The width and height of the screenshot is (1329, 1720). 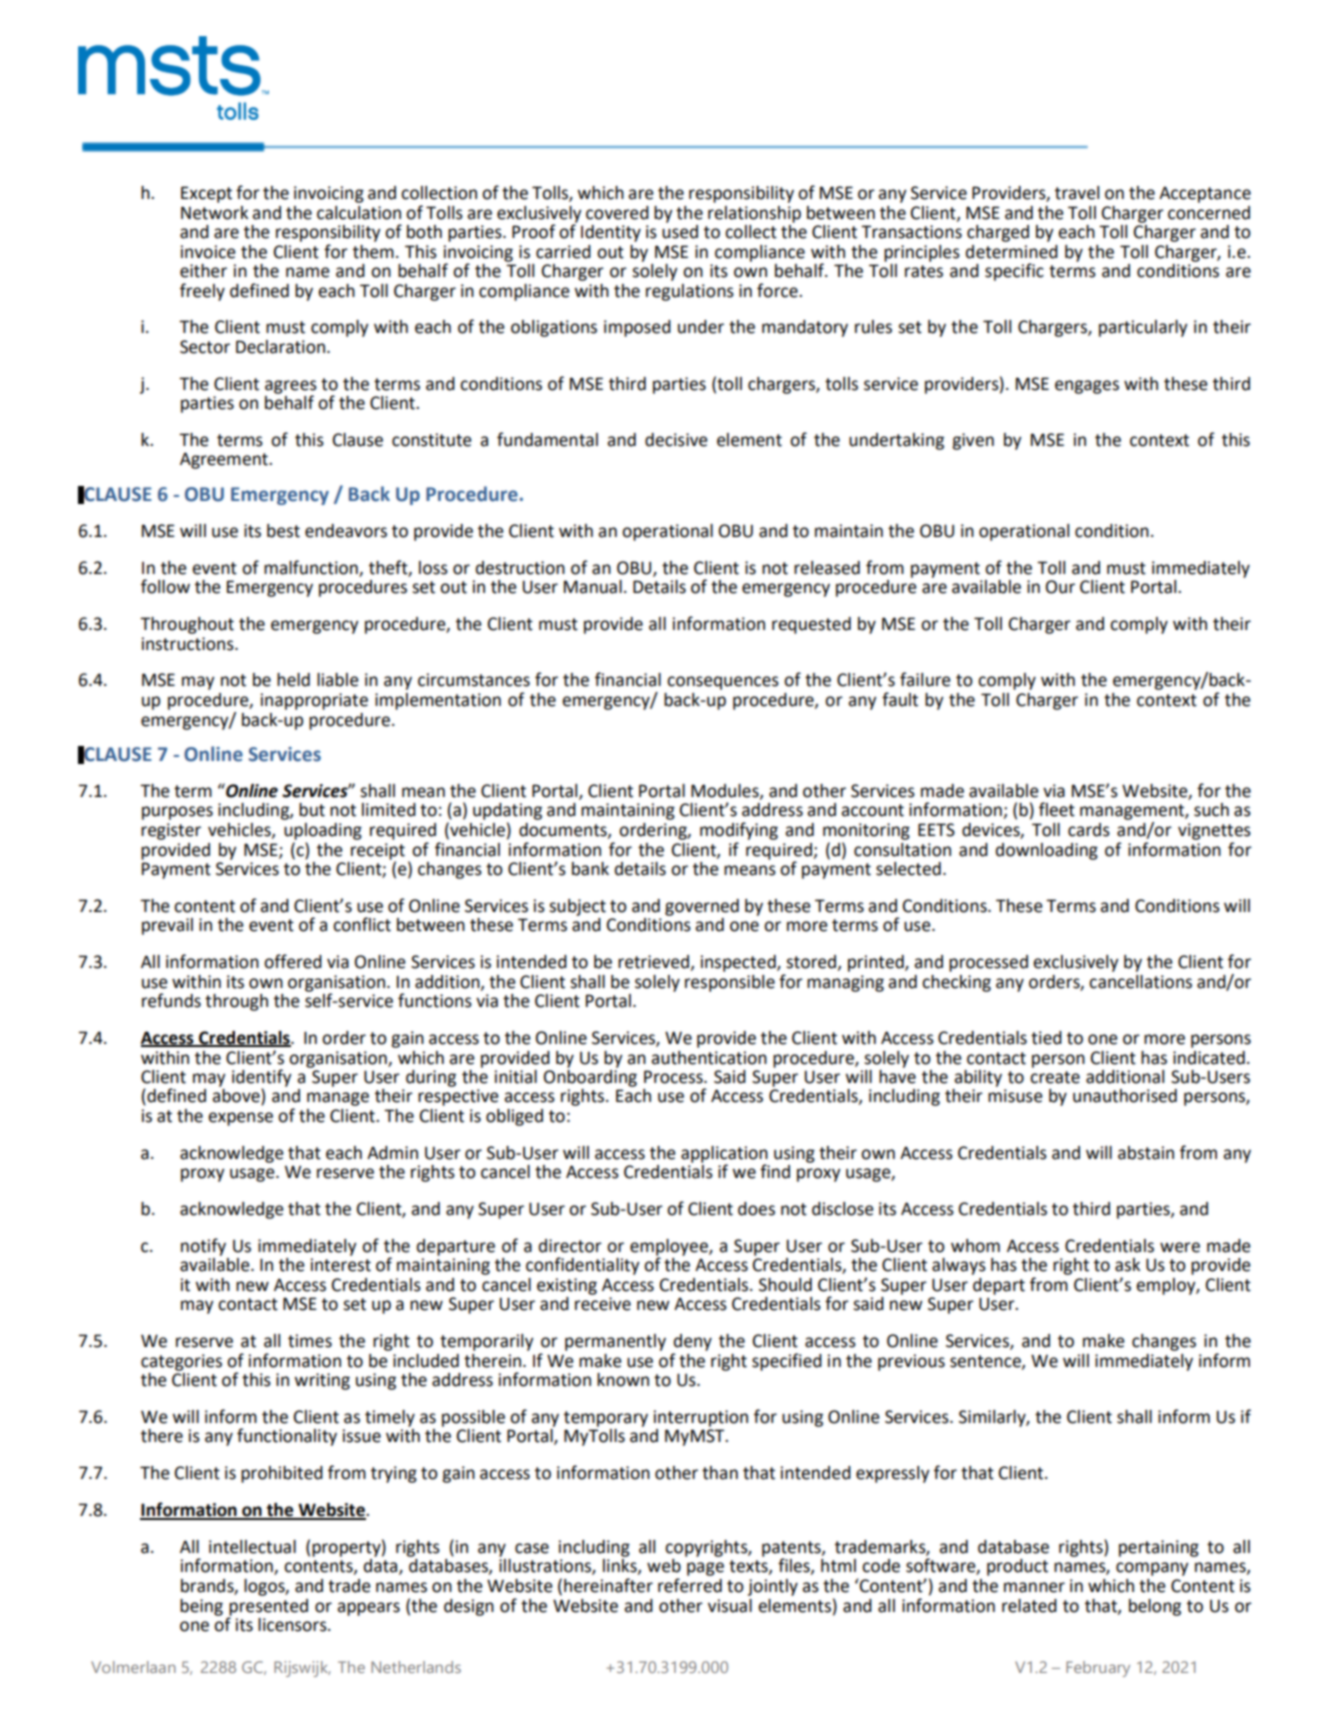 What do you see at coordinates (1060, 587) in the screenshot?
I see `Our` at bounding box center [1060, 587].
